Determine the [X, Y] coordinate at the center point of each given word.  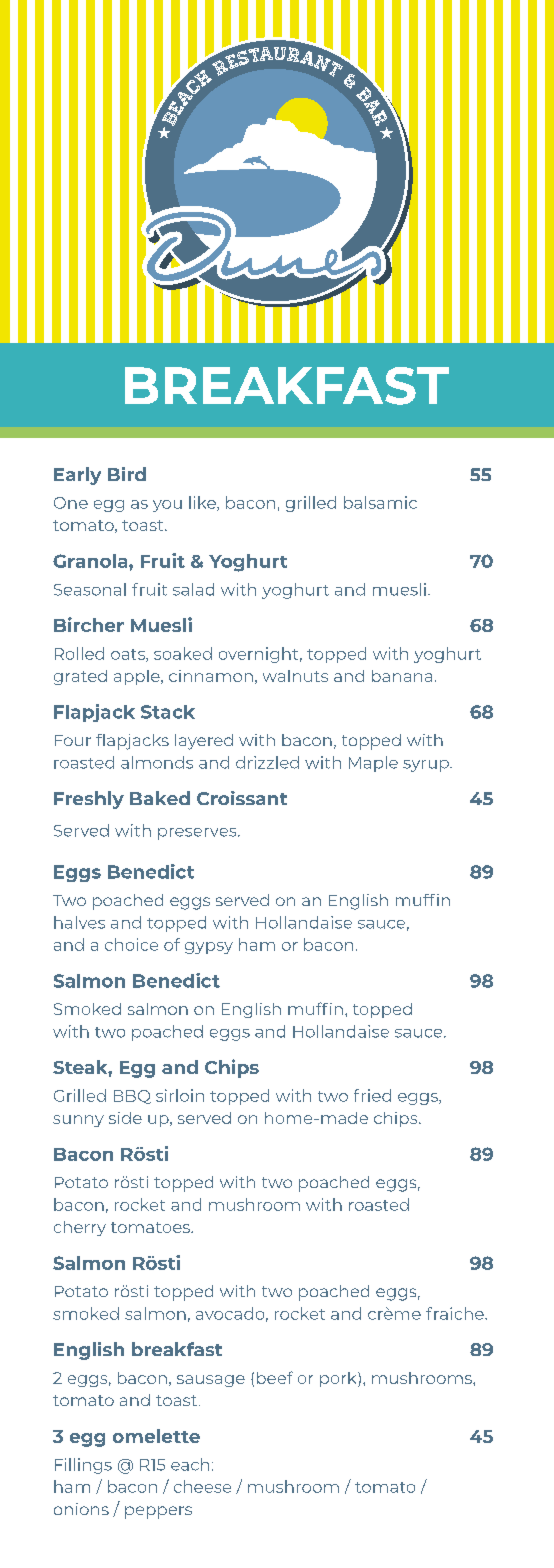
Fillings [83, 1466]
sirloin [180, 1095]
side [125, 1118]
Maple [373, 764]
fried [372, 1095]
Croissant [242, 798]
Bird [127, 474]
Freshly [89, 800]
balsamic [380, 502]
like [203, 503]
